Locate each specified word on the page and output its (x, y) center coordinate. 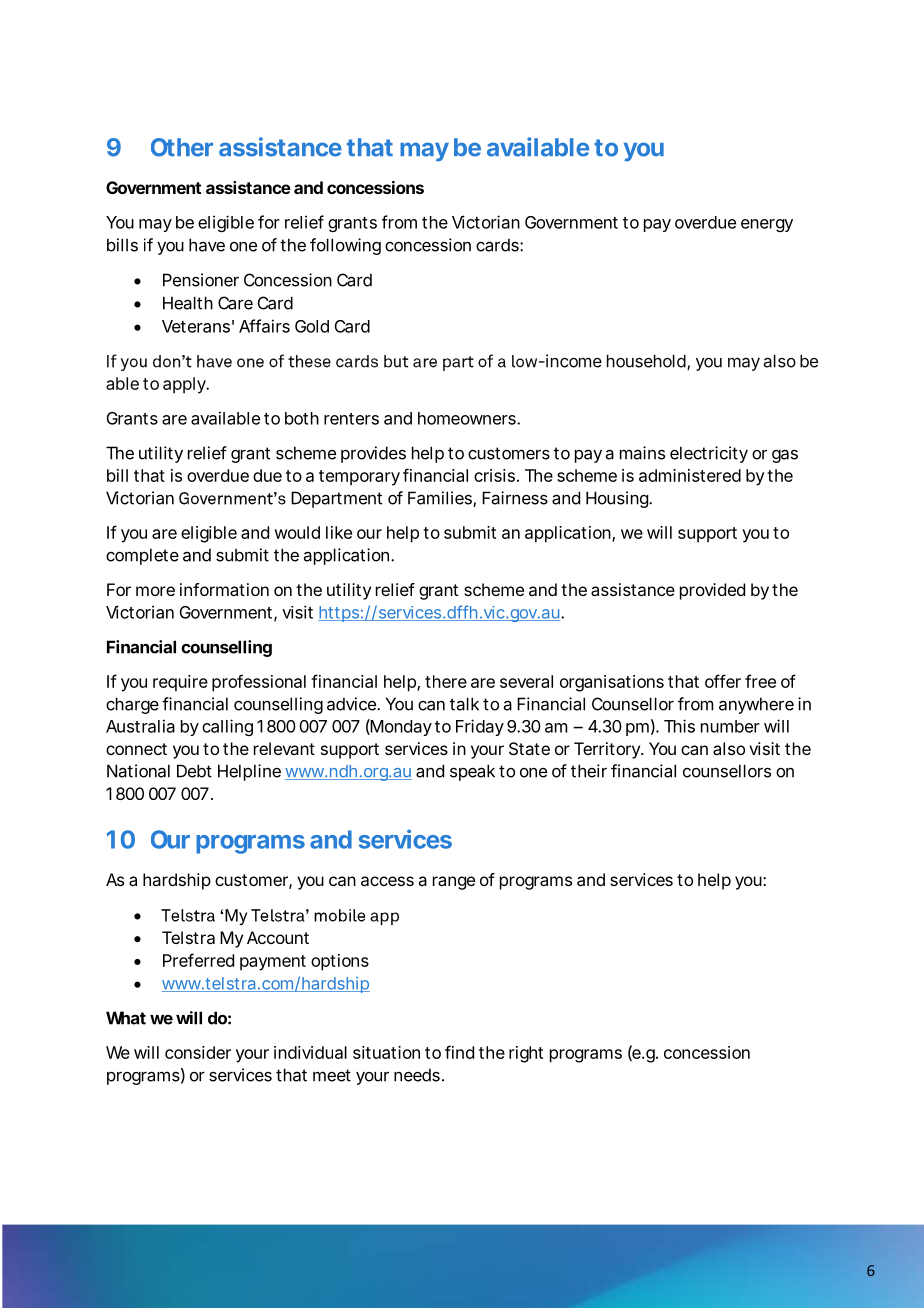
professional (259, 683)
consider (198, 1052)
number (730, 726)
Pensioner (201, 280)
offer (723, 681)
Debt (194, 771)
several (526, 681)
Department (336, 499)
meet (332, 1075)
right (526, 1054)
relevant (284, 748)
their (589, 771)
